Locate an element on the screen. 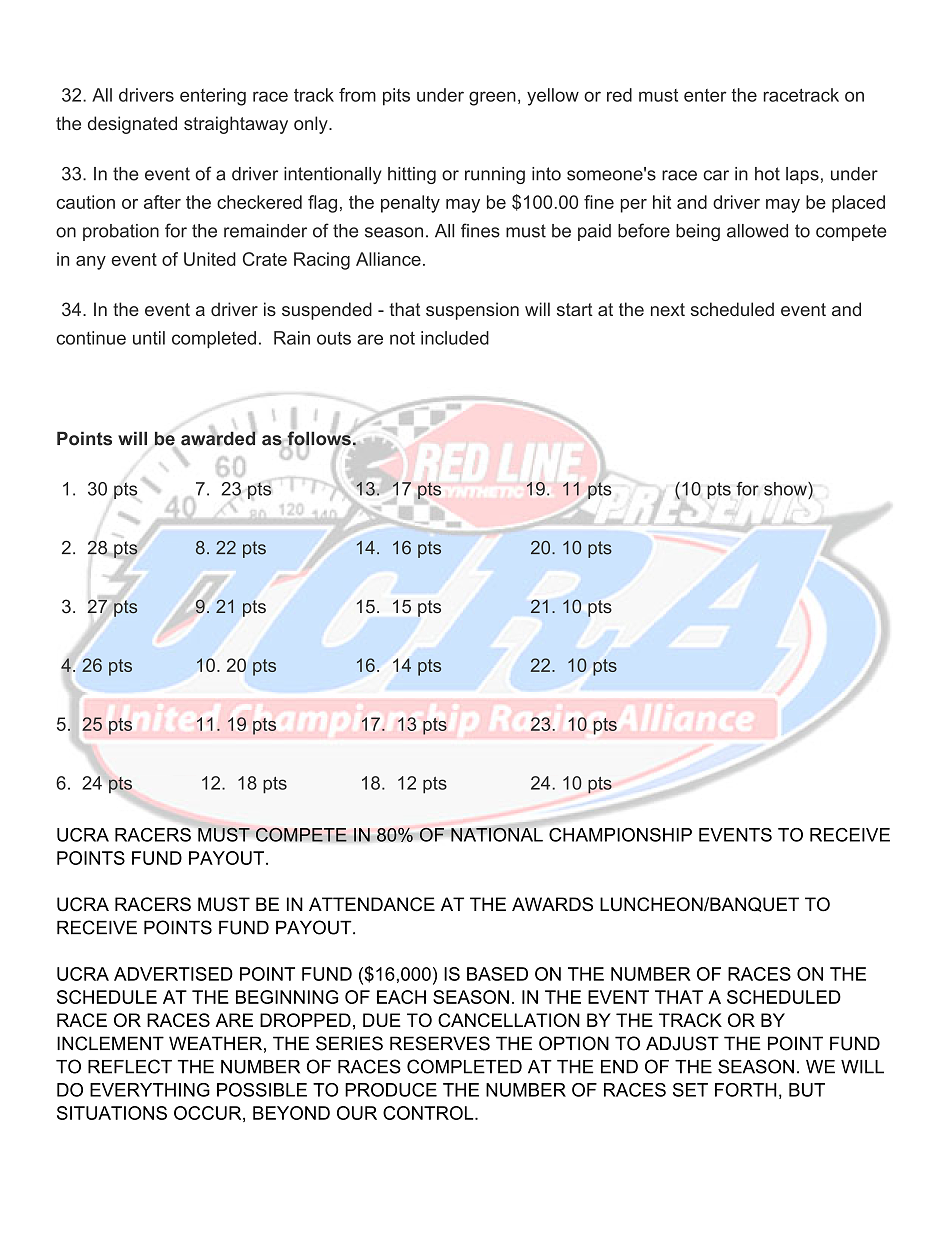  designated is located at coordinates (132, 125).
